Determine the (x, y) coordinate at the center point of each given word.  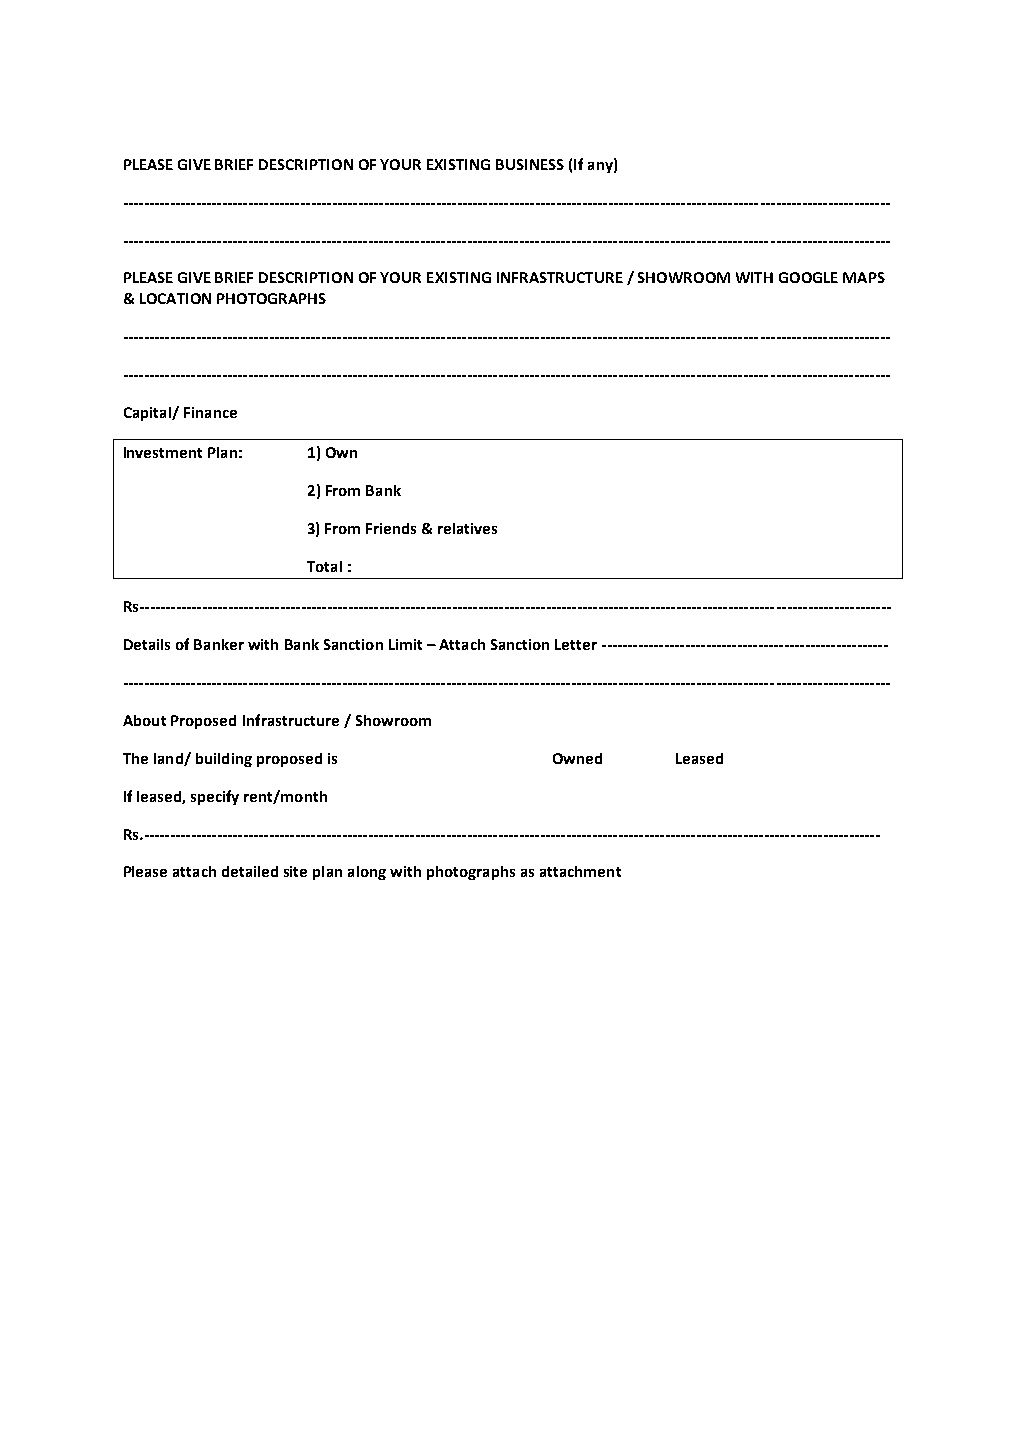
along (367, 873)
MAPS (864, 277)
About (144, 720)
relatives (467, 528)
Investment (163, 452)
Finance (210, 412)
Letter (576, 644)
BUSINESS (530, 164)
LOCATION (175, 298)
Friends (391, 528)
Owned (577, 758)
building (224, 760)
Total (324, 566)
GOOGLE (808, 277)
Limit (405, 644)
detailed (250, 871)
